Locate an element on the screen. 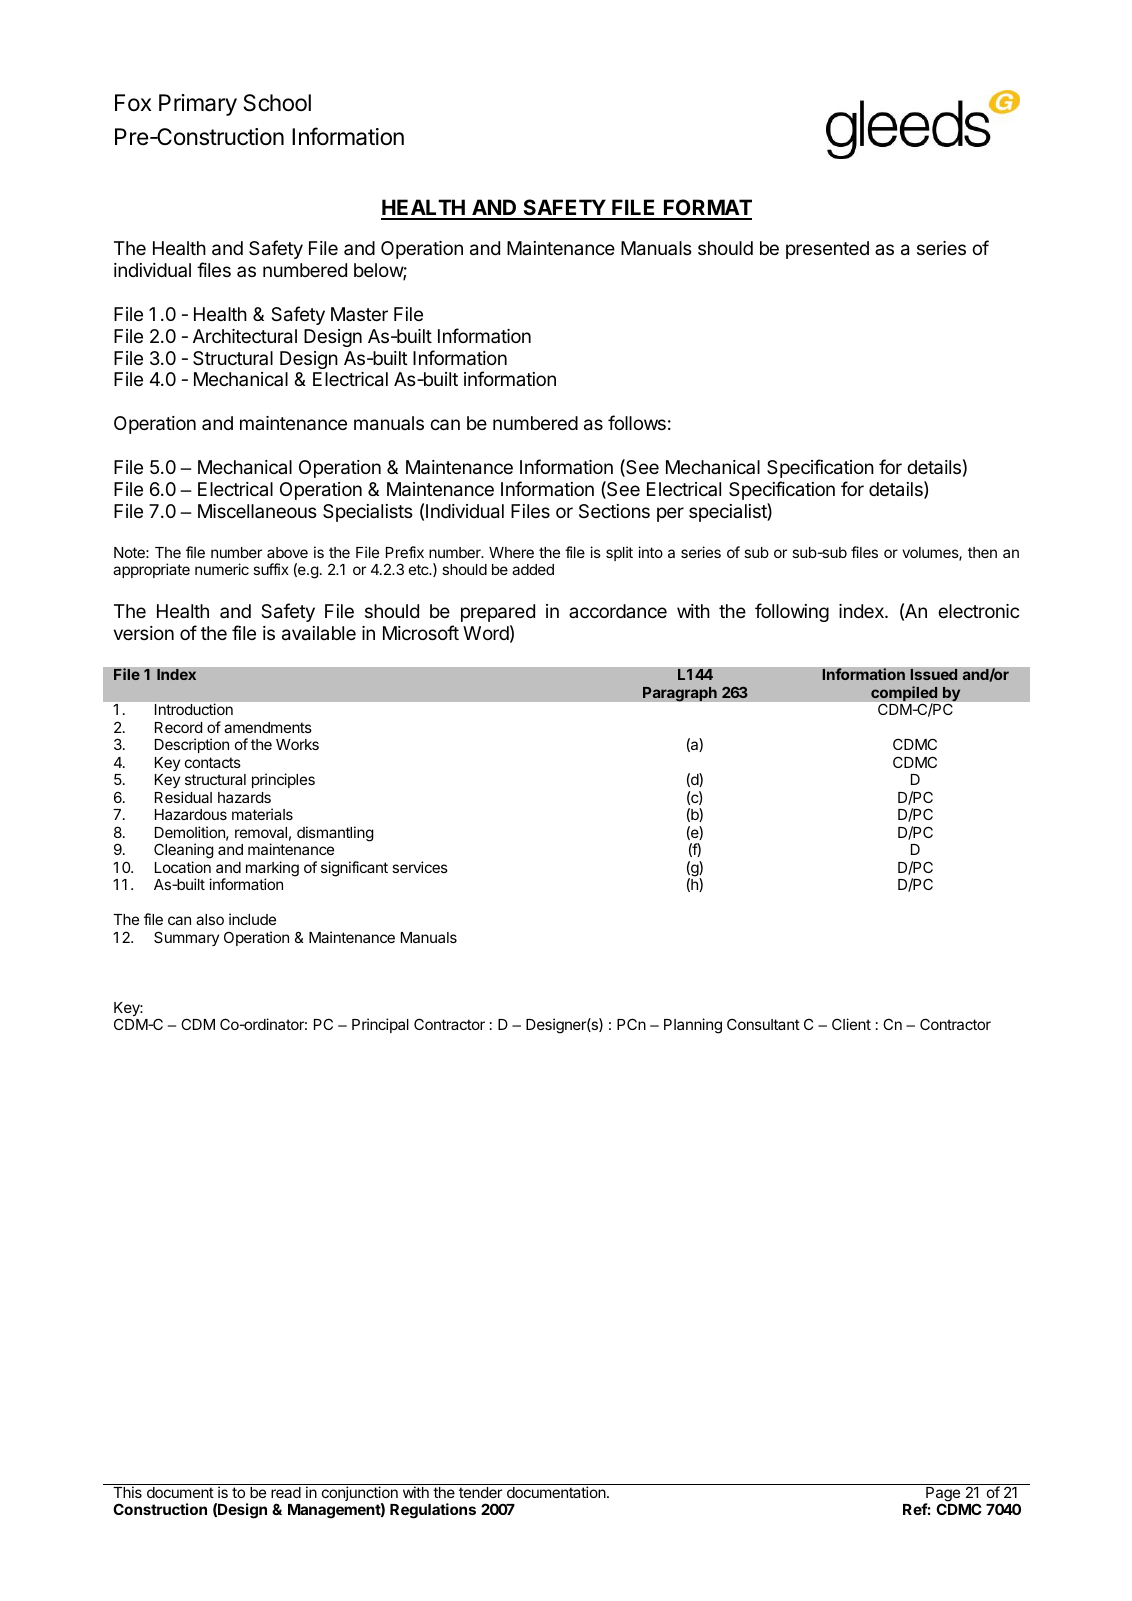 The image size is (1132, 1601). School is located at coordinates (277, 103).
